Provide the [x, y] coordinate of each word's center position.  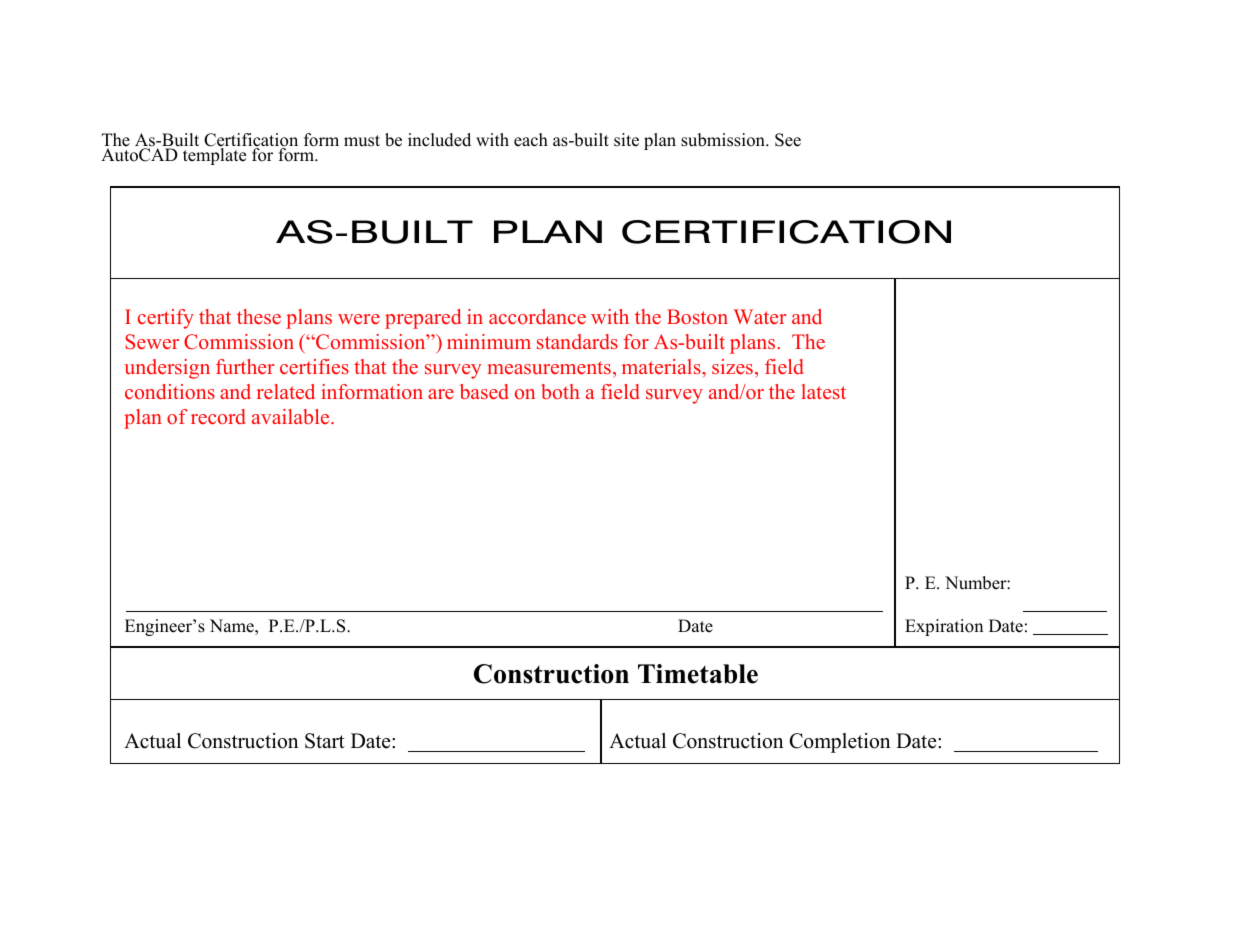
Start [325, 741]
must [362, 141]
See [788, 140]
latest [824, 391]
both [560, 391]
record [218, 416]
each [531, 140]
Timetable [698, 674]
